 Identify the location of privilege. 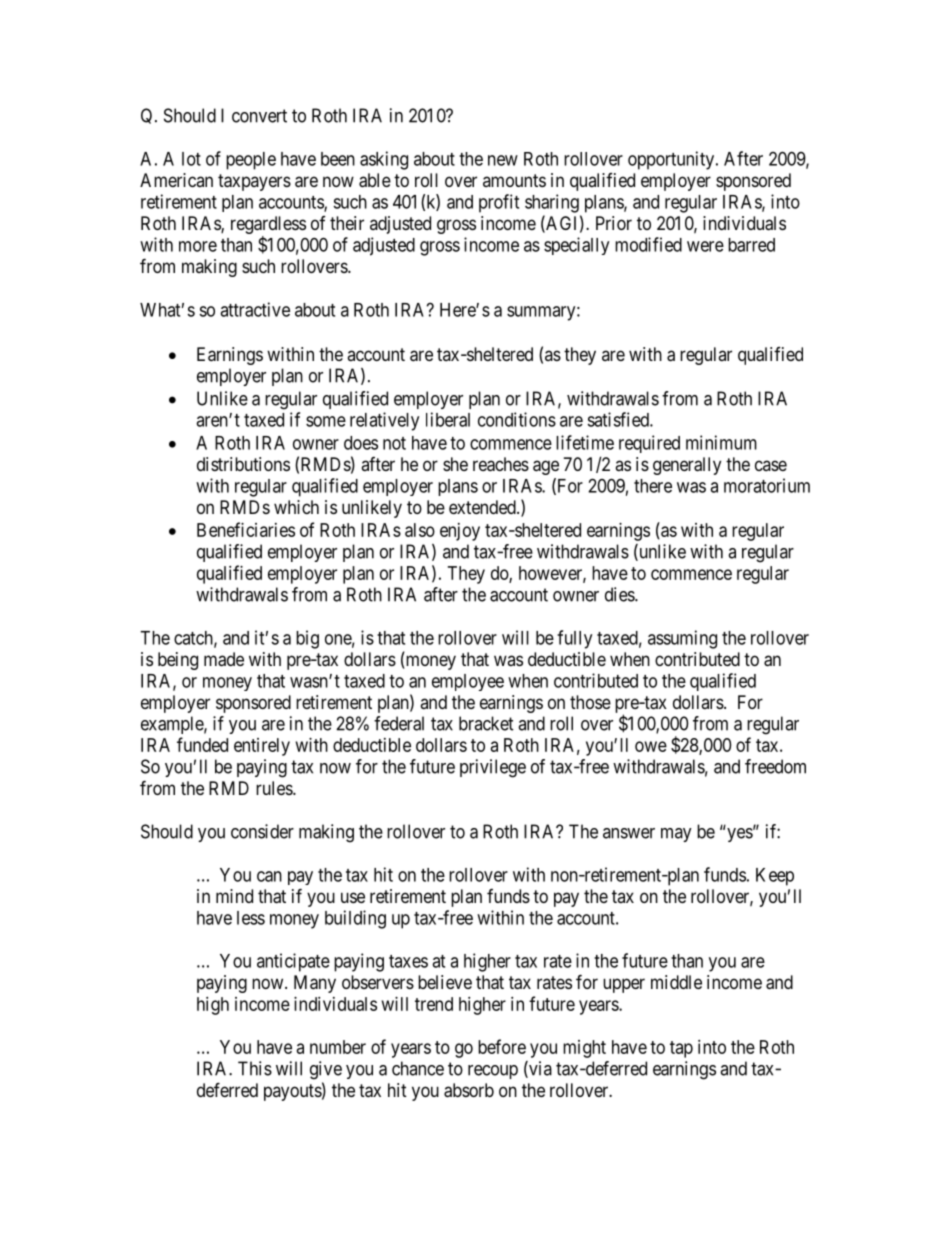
(493, 768).
